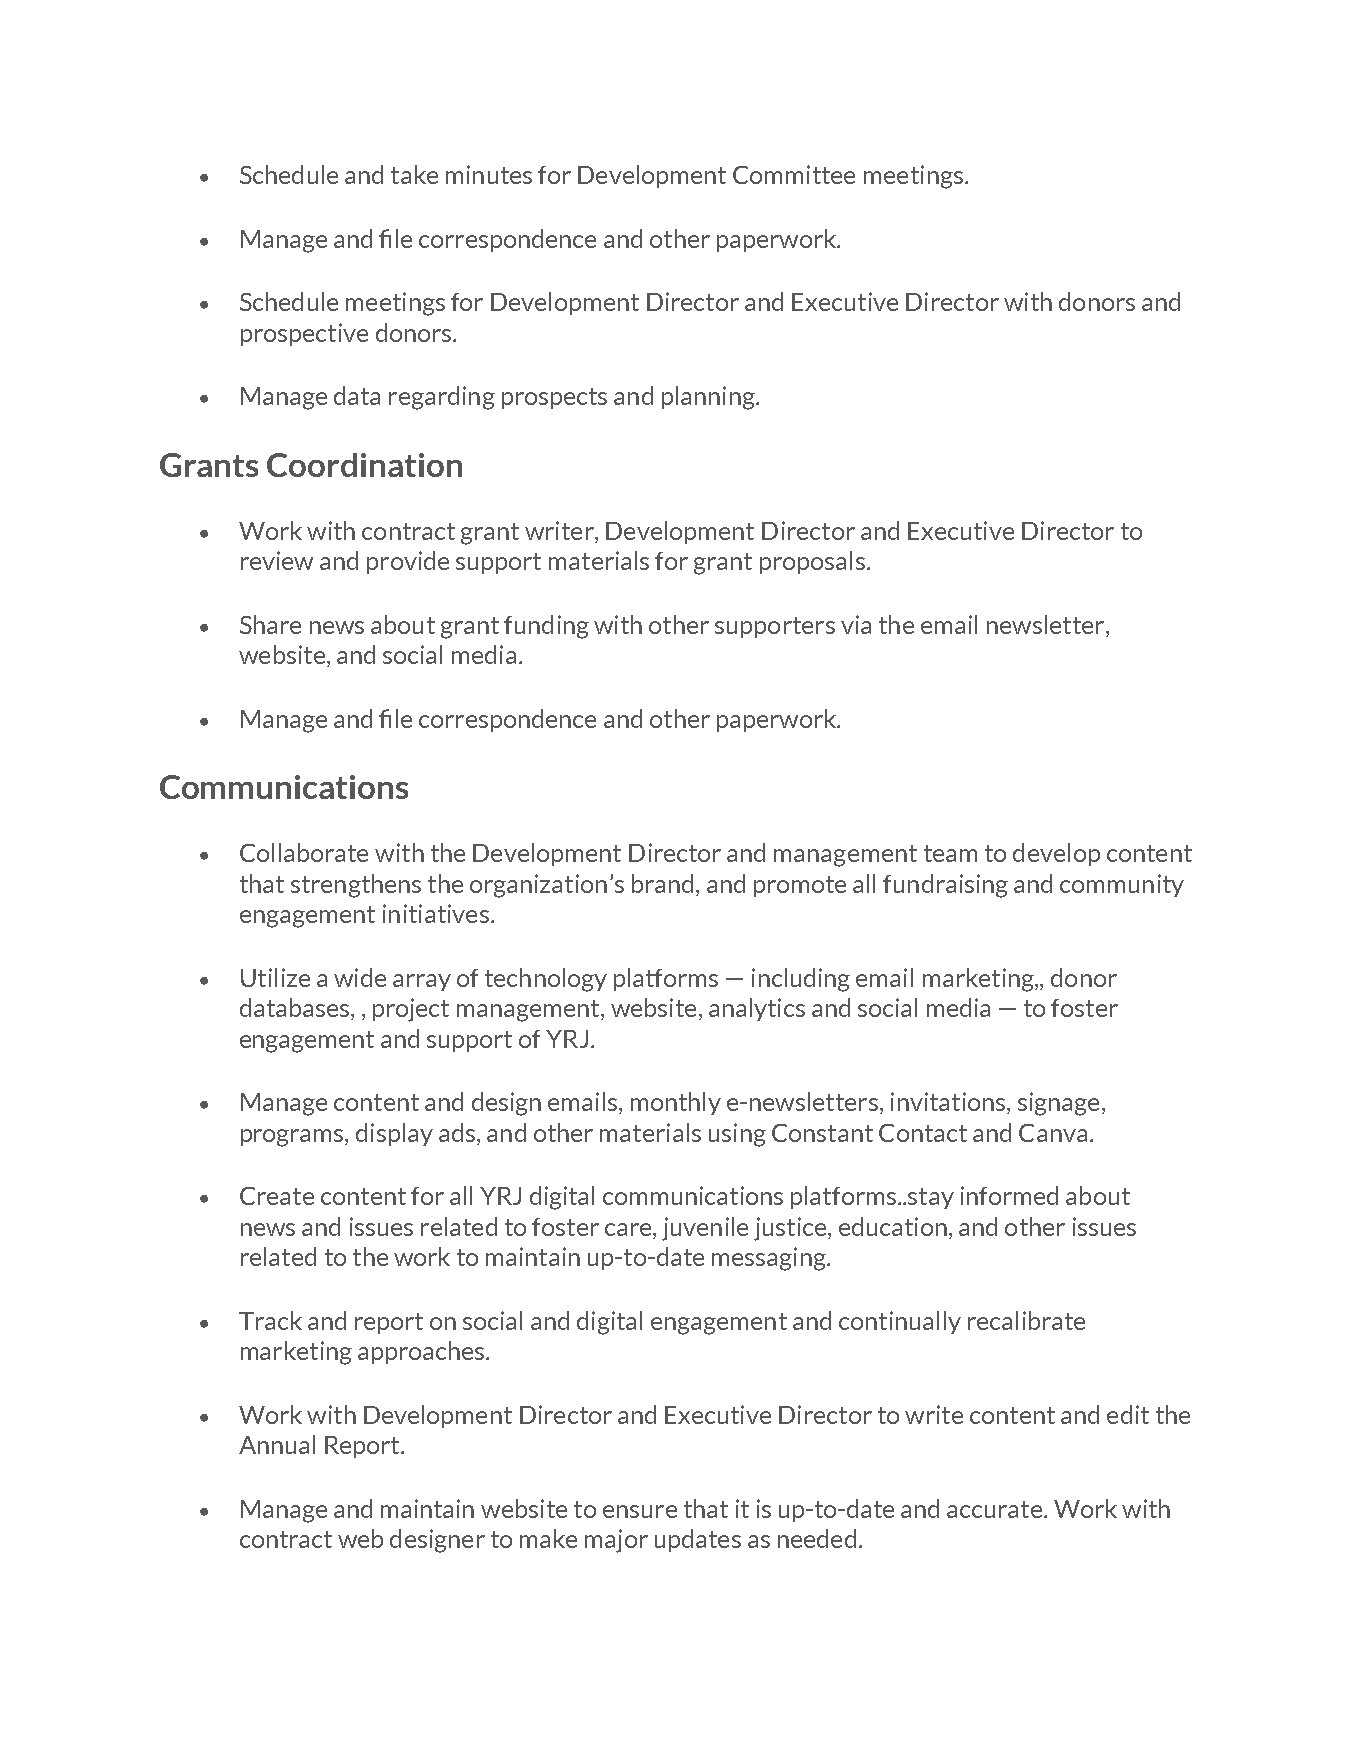 Image resolution: width=1352 pixels, height=1749 pixels. Describe the element at coordinates (277, 1444) in the screenshot. I see `Annual` at that location.
